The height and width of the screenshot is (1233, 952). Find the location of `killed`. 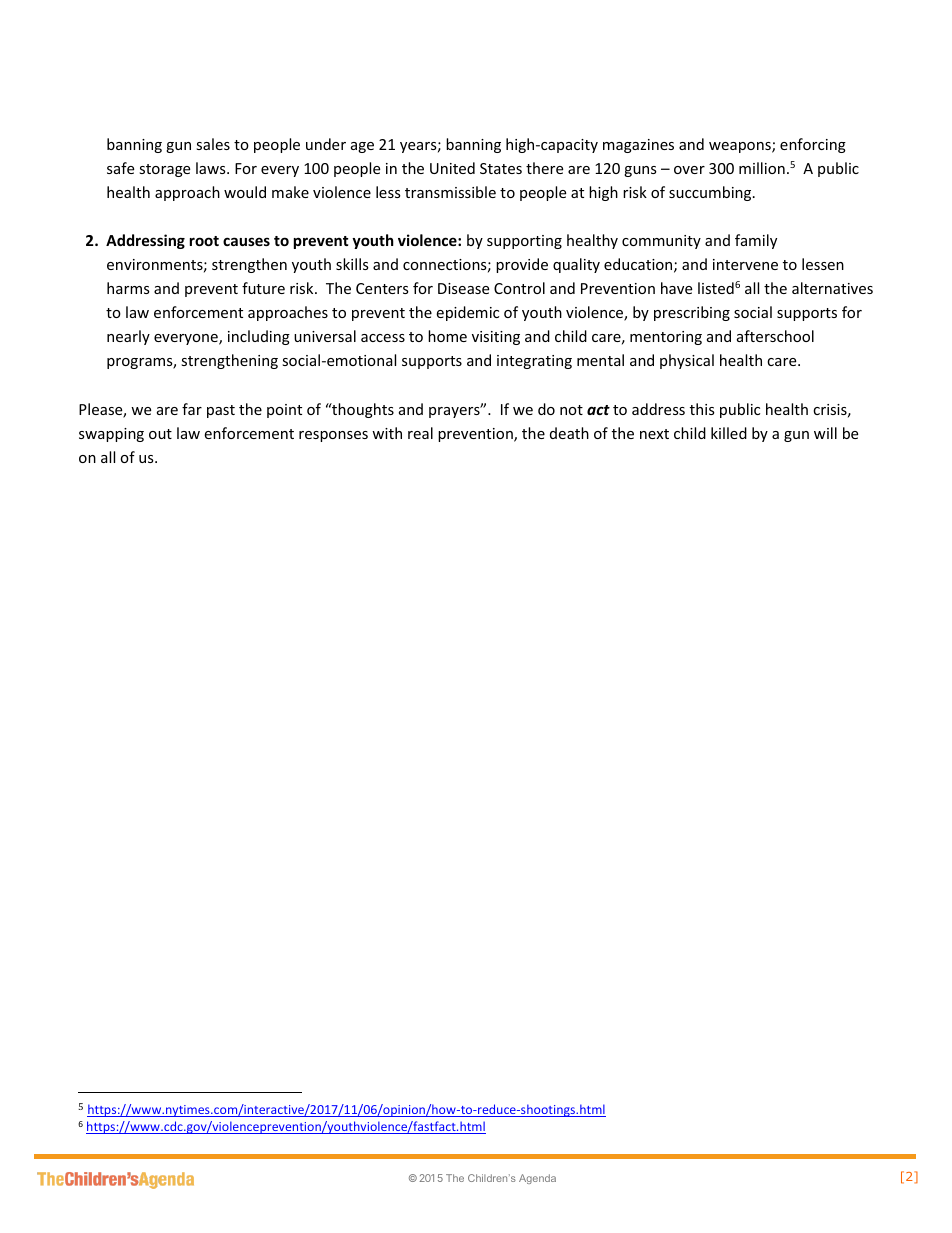

killed is located at coordinates (729, 433).
